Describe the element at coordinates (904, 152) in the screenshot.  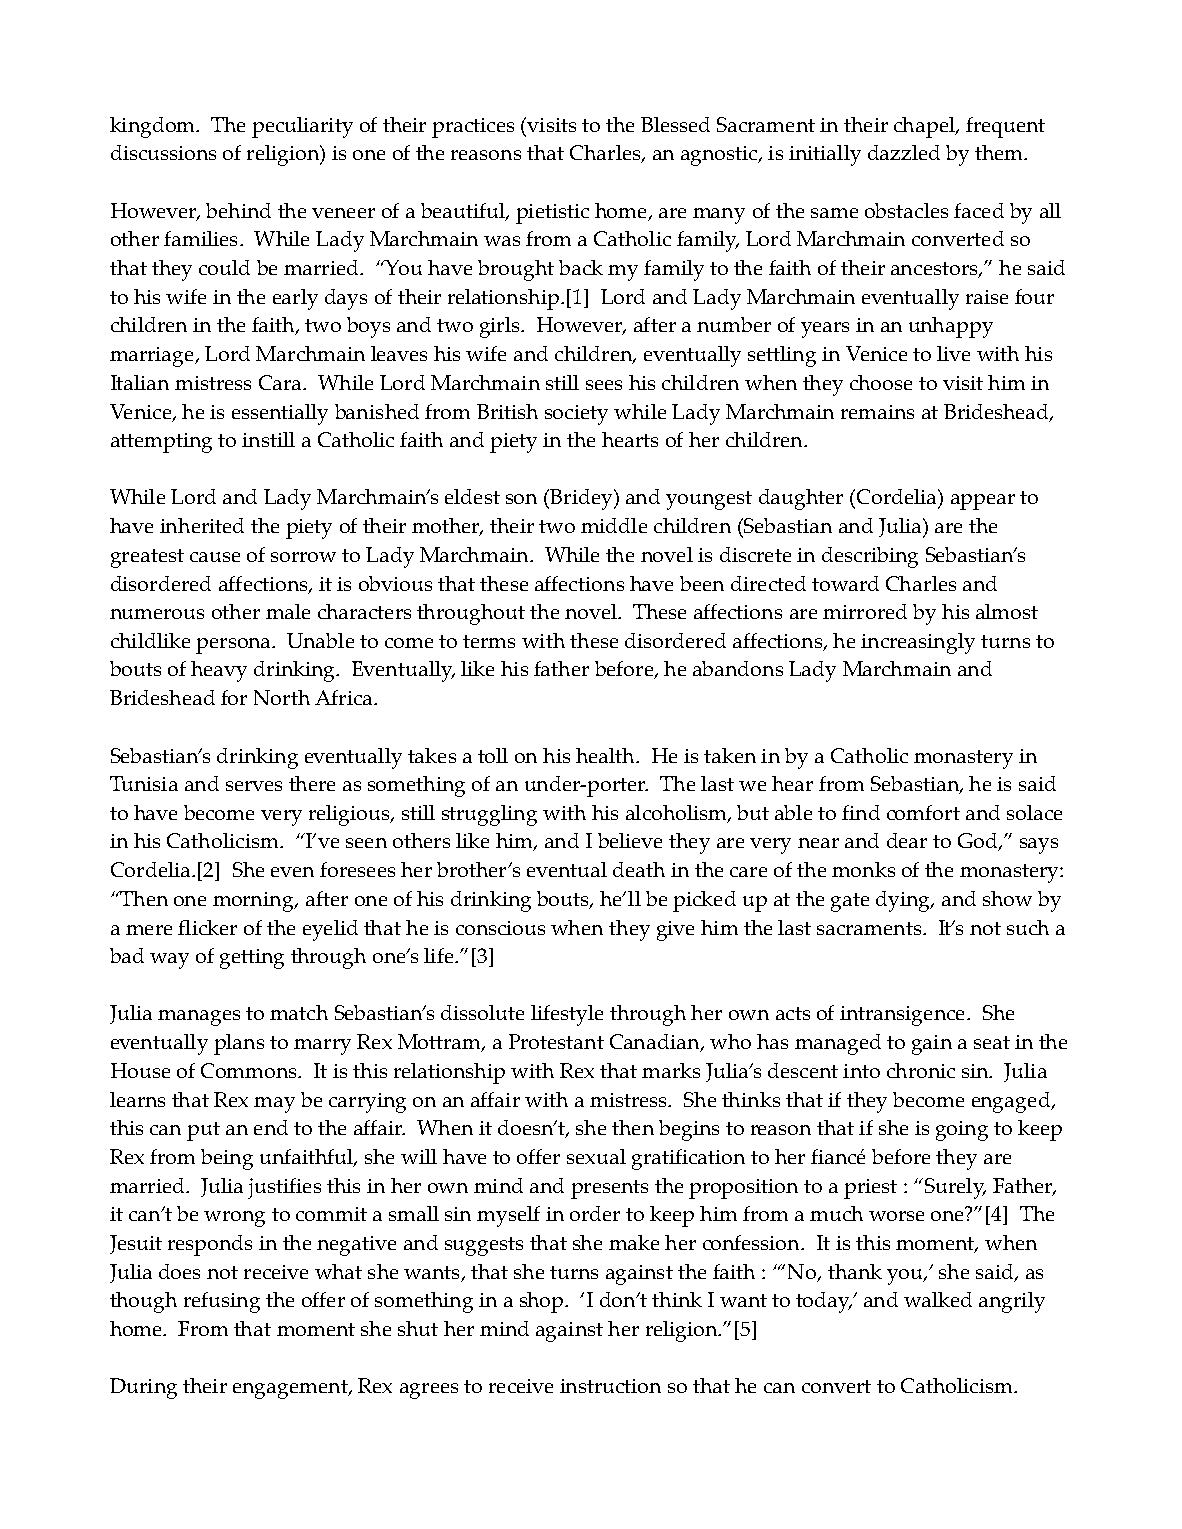
I see `dazzled` at that location.
